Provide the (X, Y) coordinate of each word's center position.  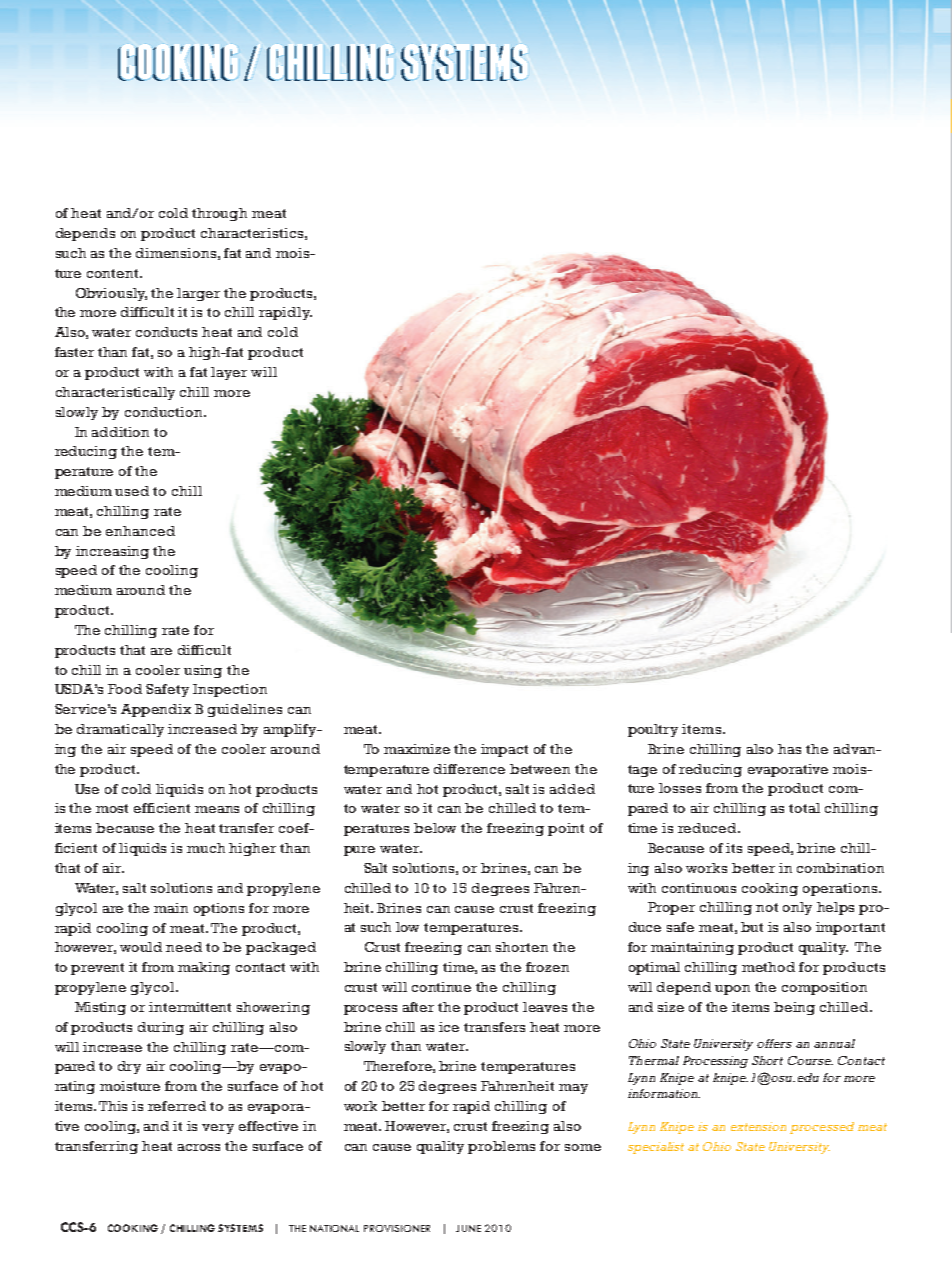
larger (198, 294)
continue (441, 987)
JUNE (468, 1228)
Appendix (156, 710)
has (789, 749)
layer (229, 373)
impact (504, 750)
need (184, 947)
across (199, 1147)
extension (758, 1126)
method (768, 967)
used (132, 491)
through (219, 214)
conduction (165, 412)
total (804, 808)
